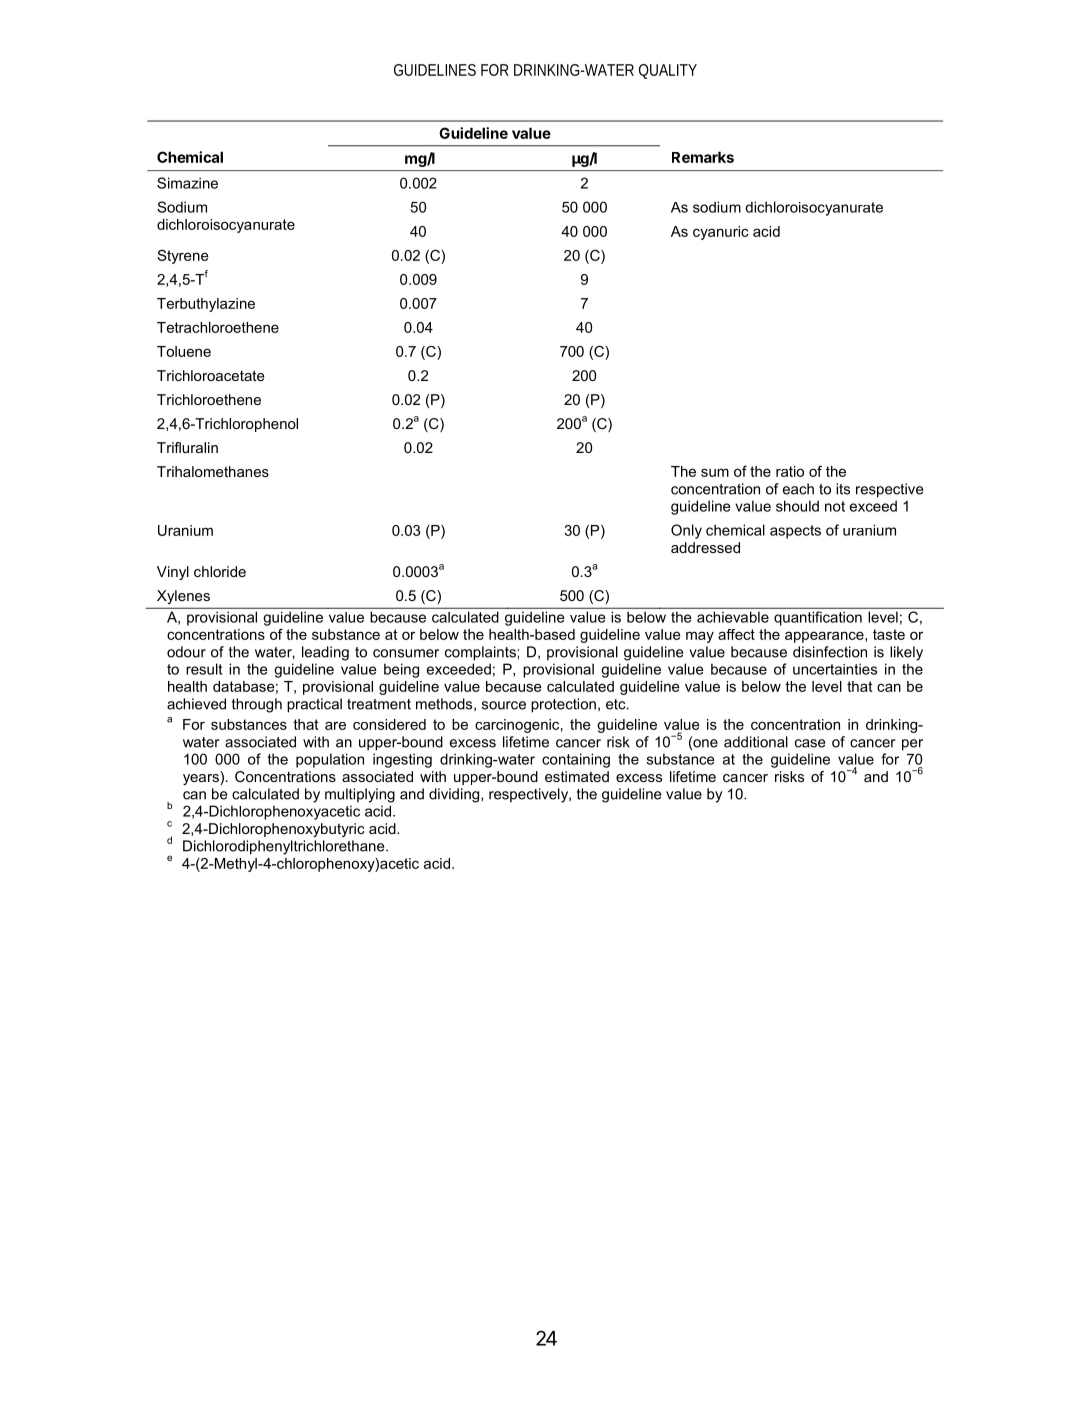  I want to click on Only, so click(686, 531).
